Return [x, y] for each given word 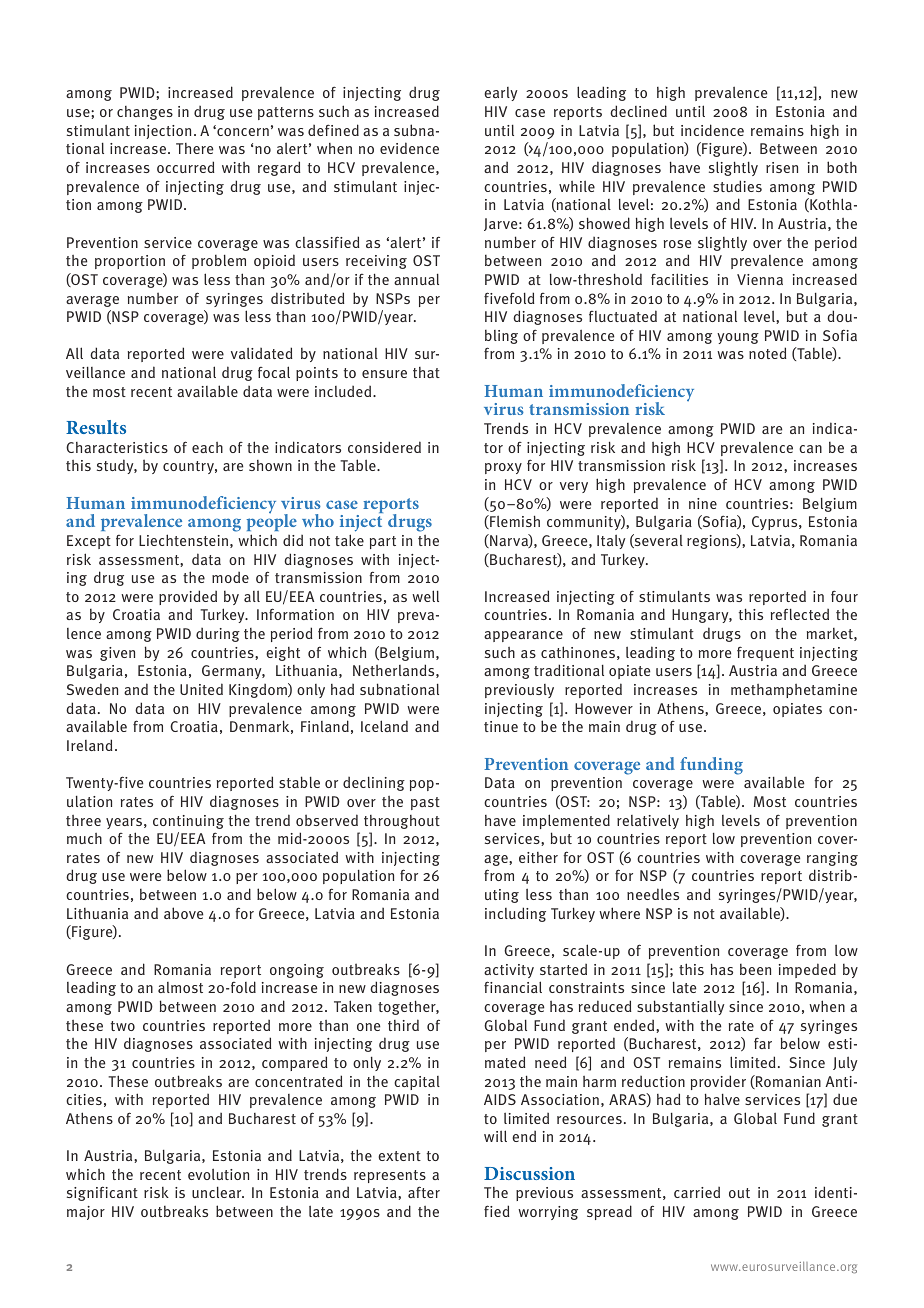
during [218, 635]
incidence [712, 130]
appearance [523, 636]
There [194, 148]
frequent [765, 653]
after [424, 1192]
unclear [218, 1192]
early [501, 94]
